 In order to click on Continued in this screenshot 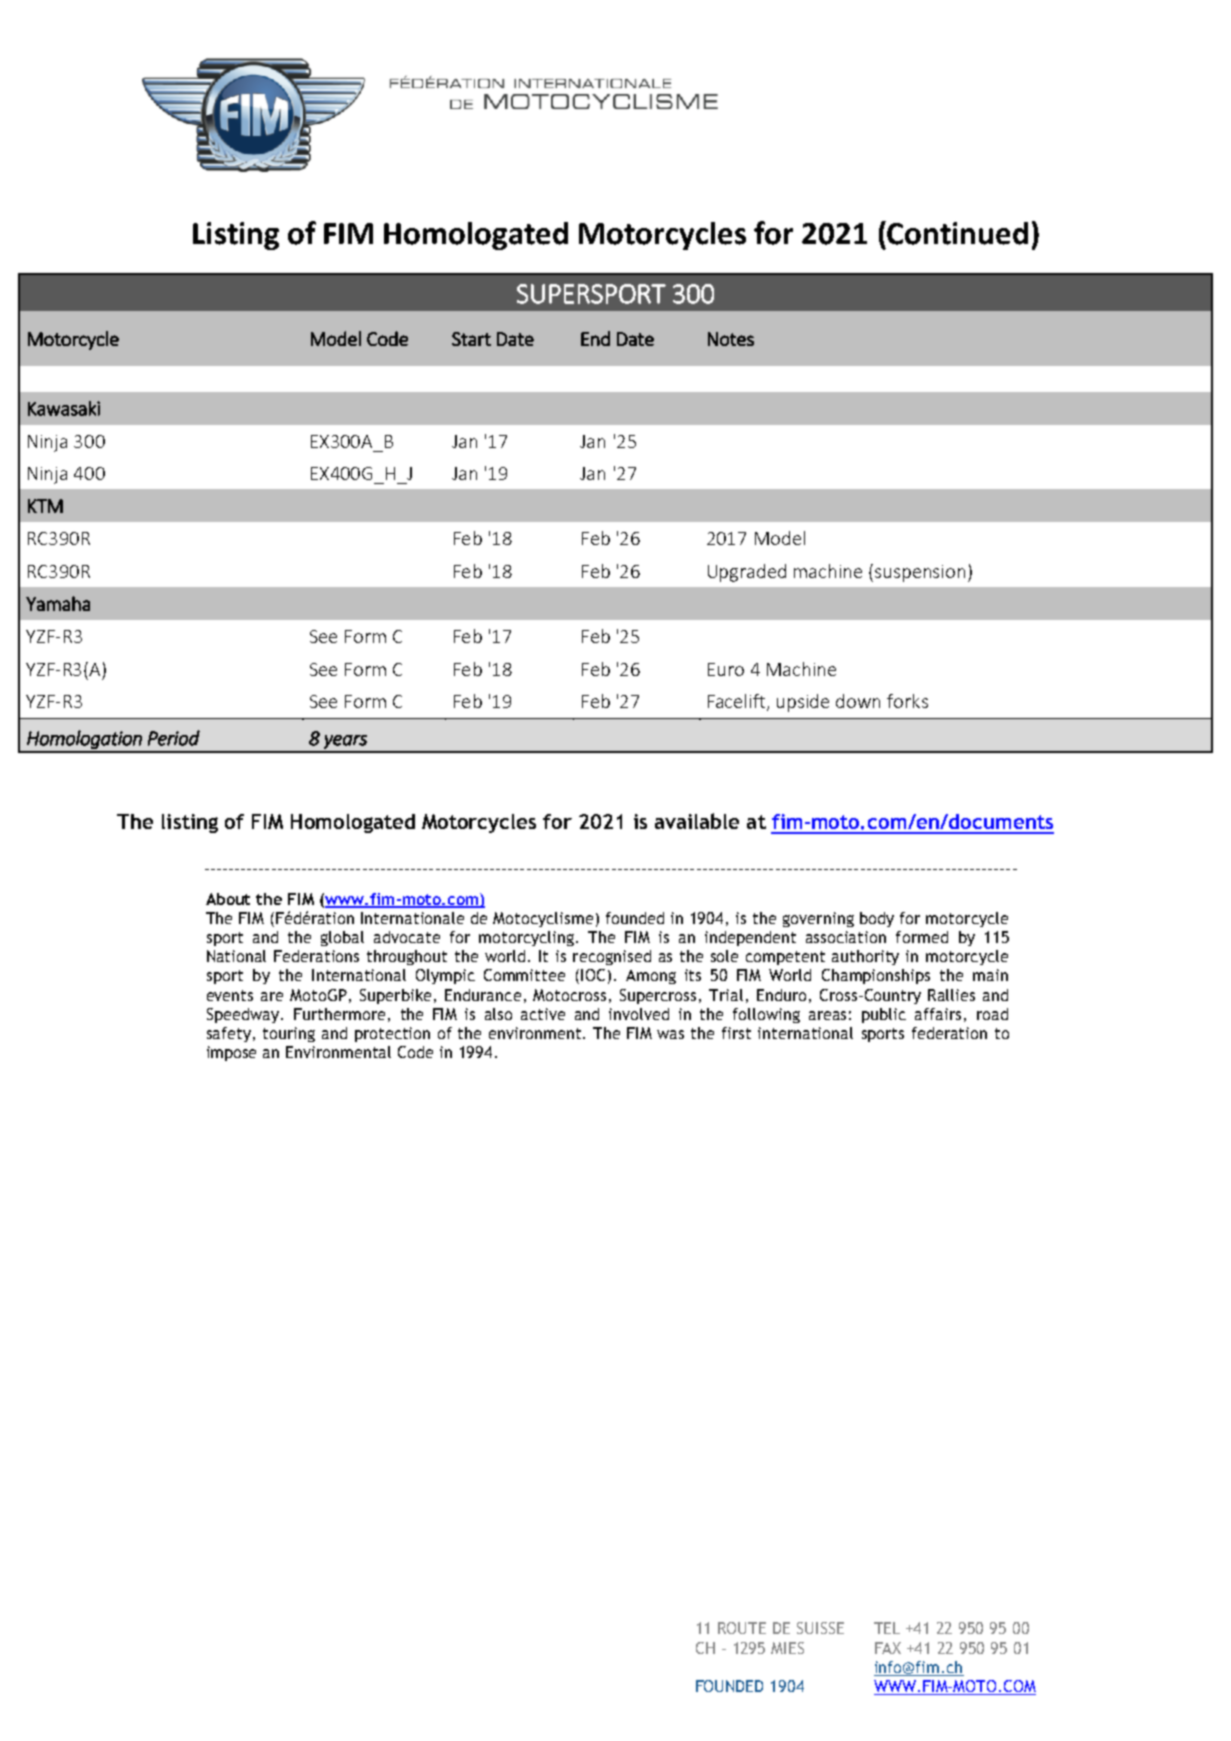, I will do `click(957, 233)`.
